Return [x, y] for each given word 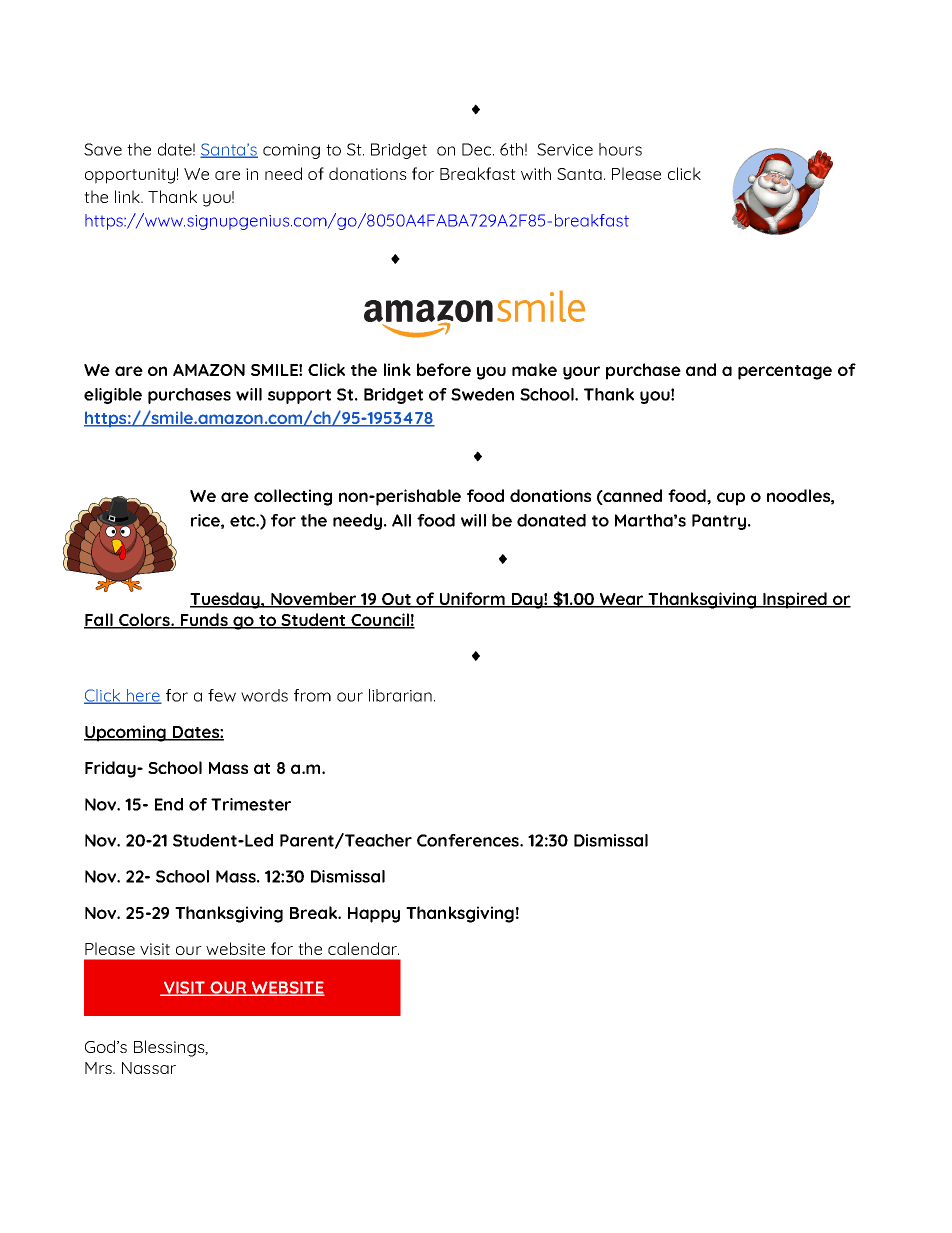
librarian [400, 695]
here [143, 696]
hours [620, 149]
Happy [374, 915]
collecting [293, 497]
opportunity [130, 176]
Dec [478, 149]
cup [731, 499]
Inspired [795, 600]
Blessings [170, 1048]
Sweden [482, 394]
